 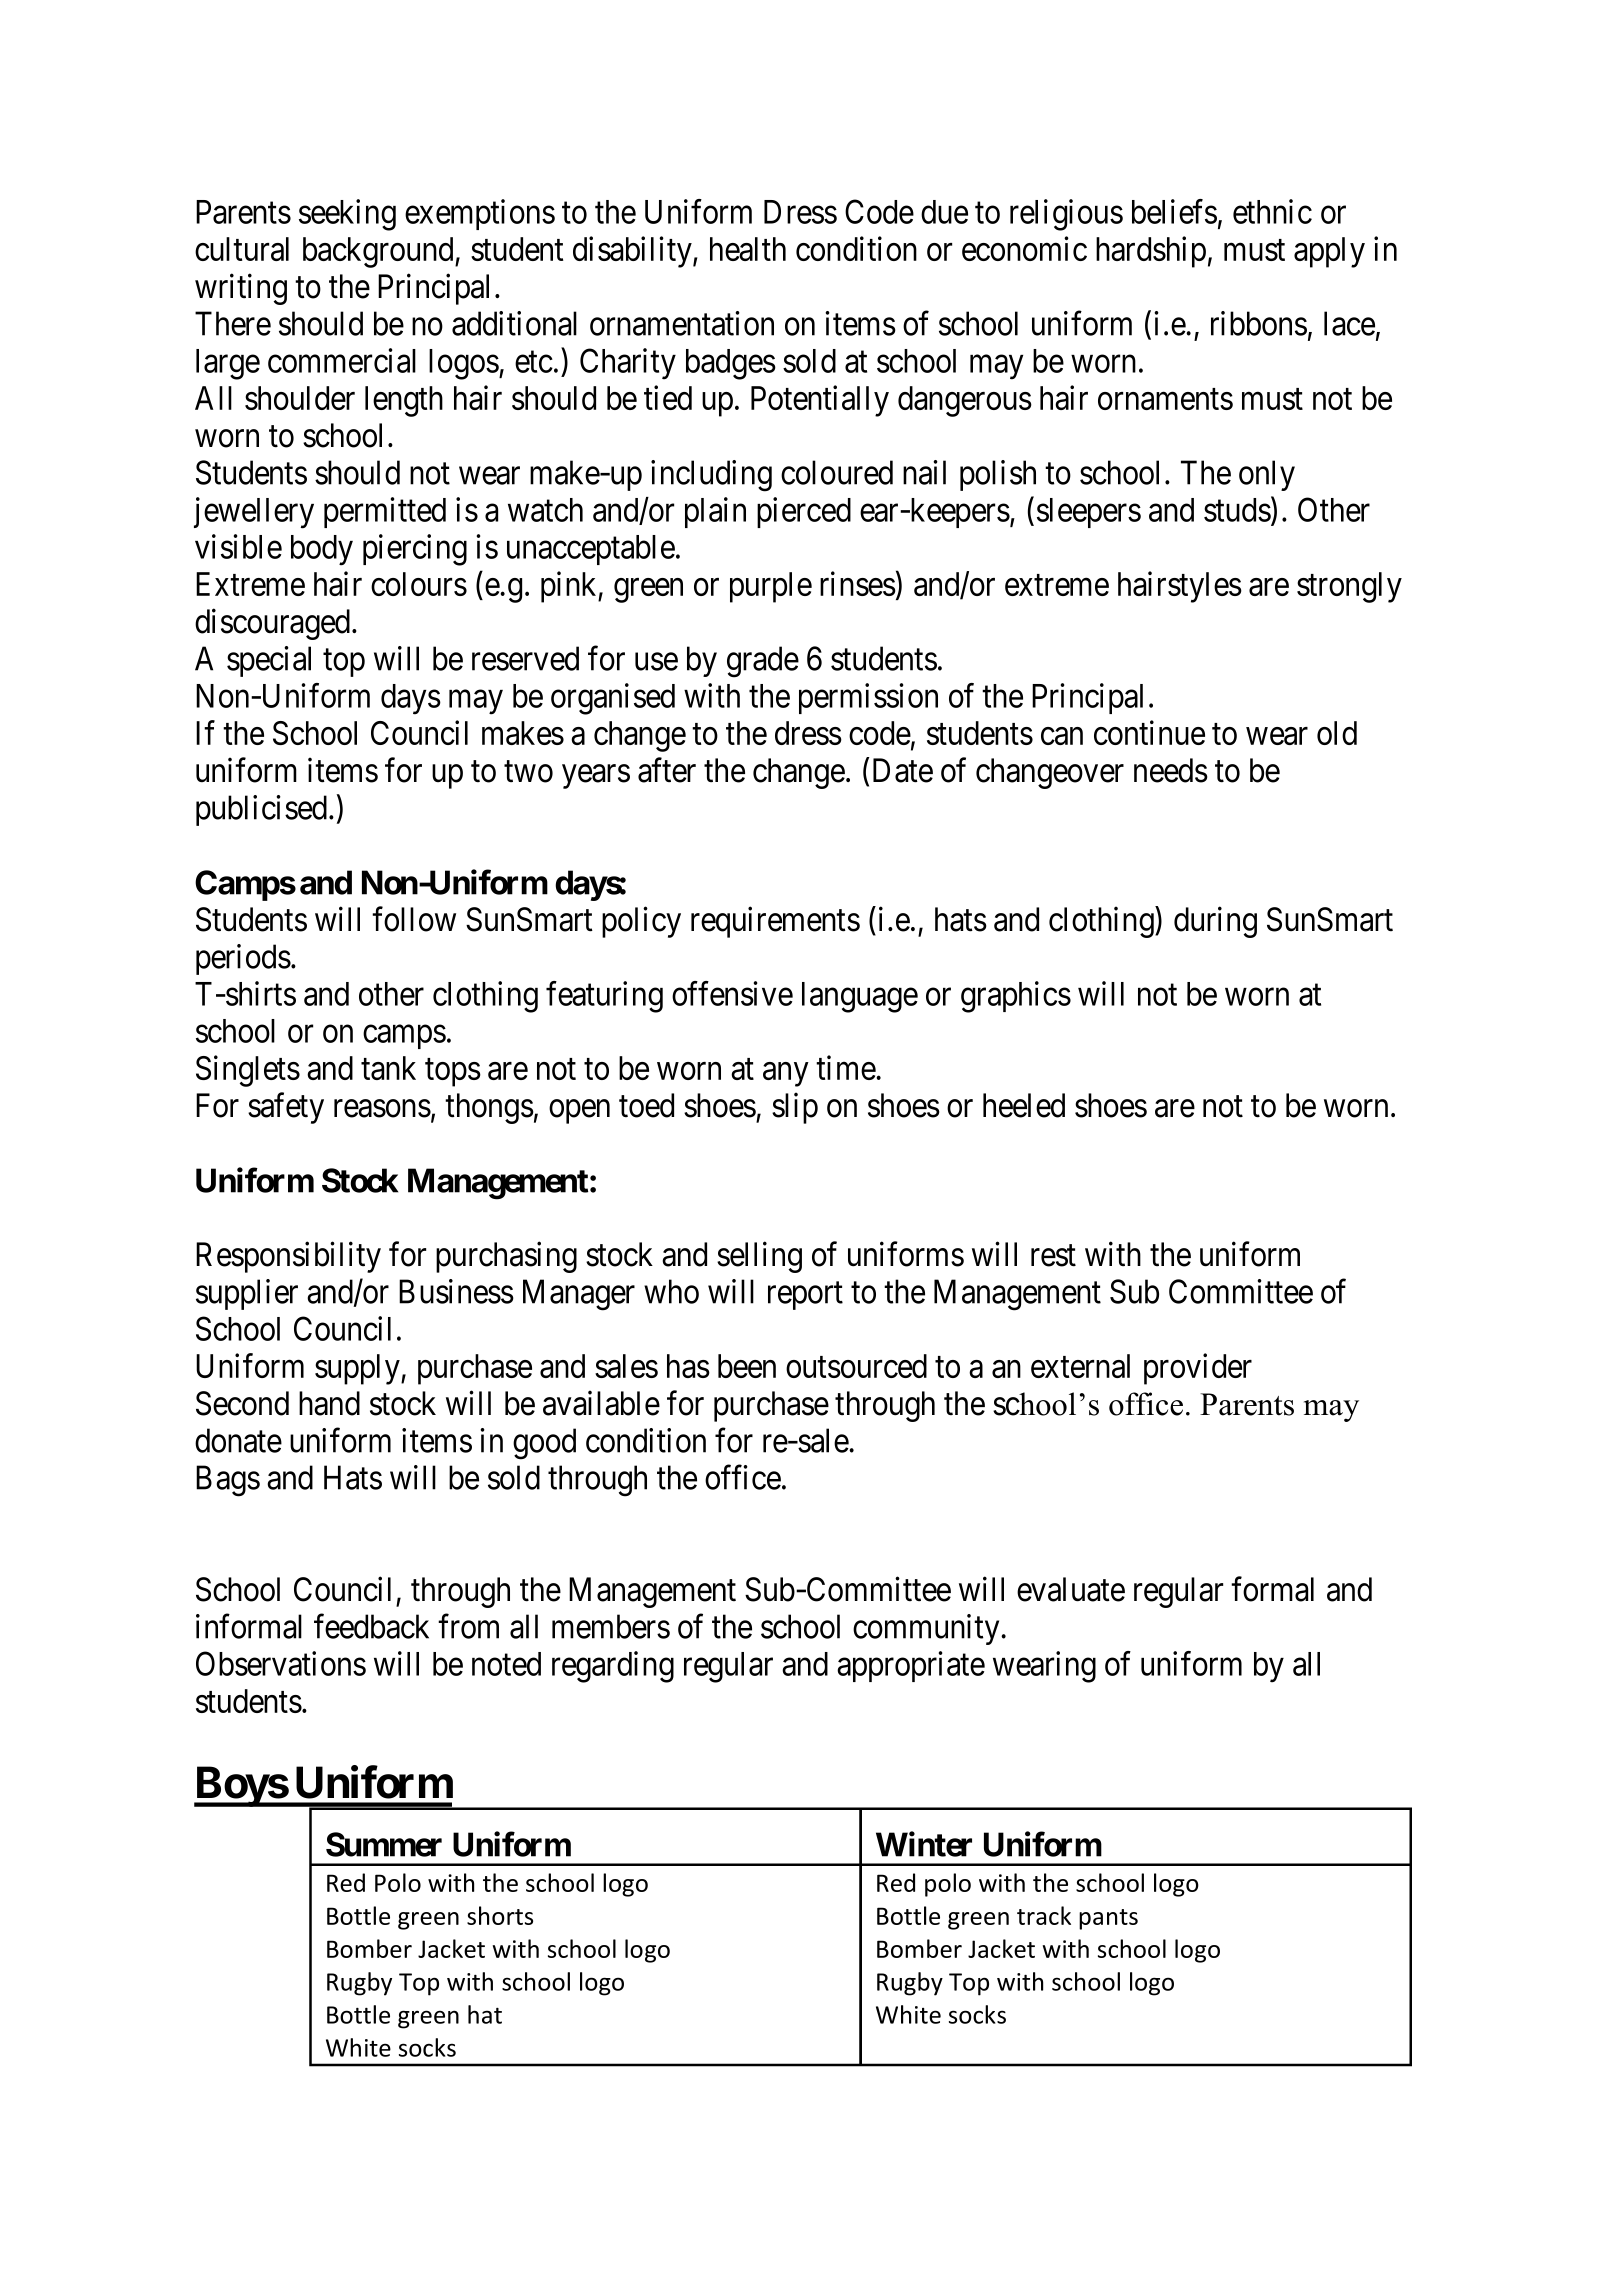 What do you see at coordinates (747, 1366) in the screenshot?
I see `been` at bounding box center [747, 1366].
